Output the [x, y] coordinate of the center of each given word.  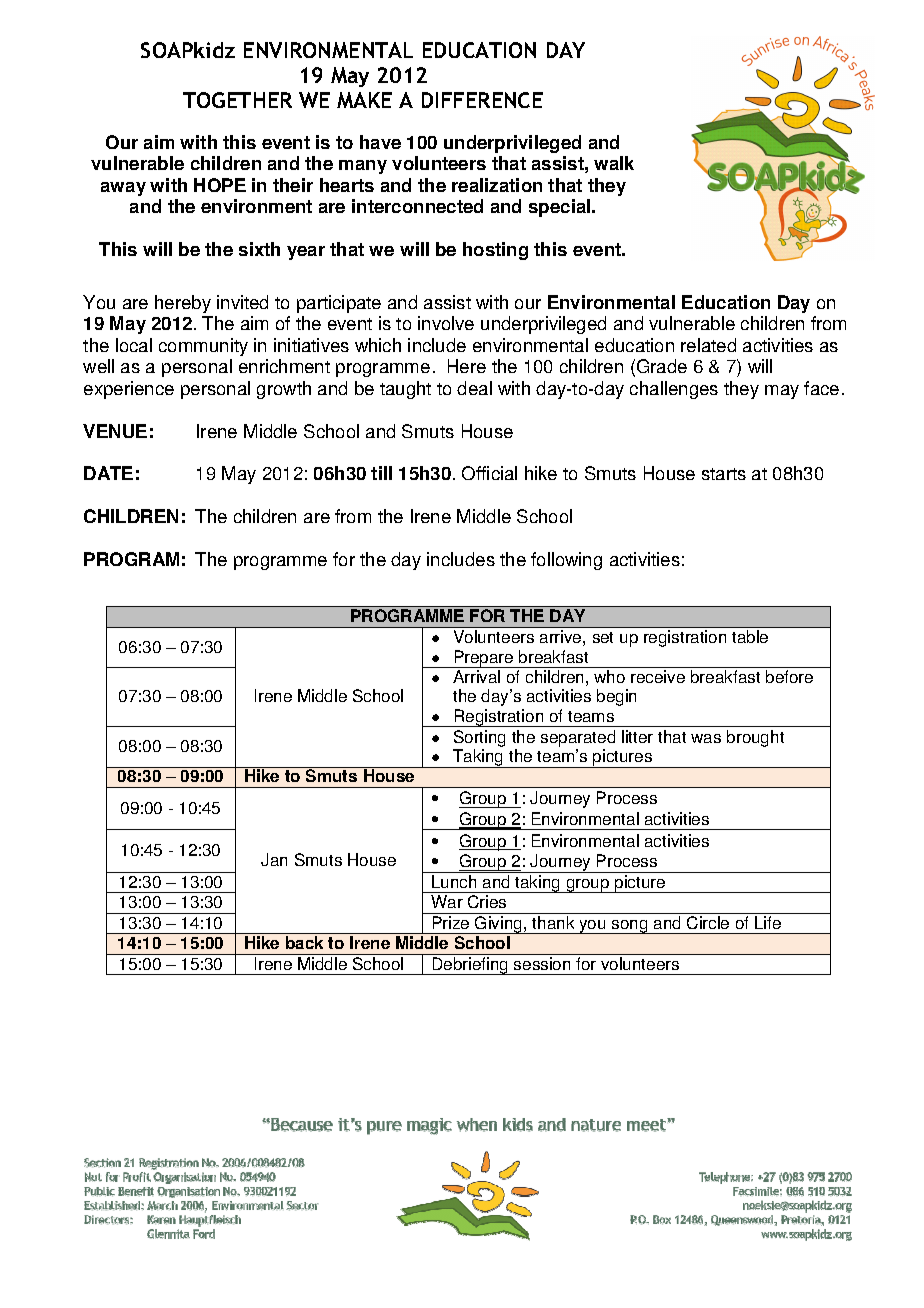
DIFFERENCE [482, 100]
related [708, 345]
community [203, 347]
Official [489, 473]
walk [614, 163]
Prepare [484, 659]
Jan [274, 859]
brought [755, 738]
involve [446, 323]
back [304, 942]
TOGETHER [237, 100]
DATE [108, 473]
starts [724, 474]
